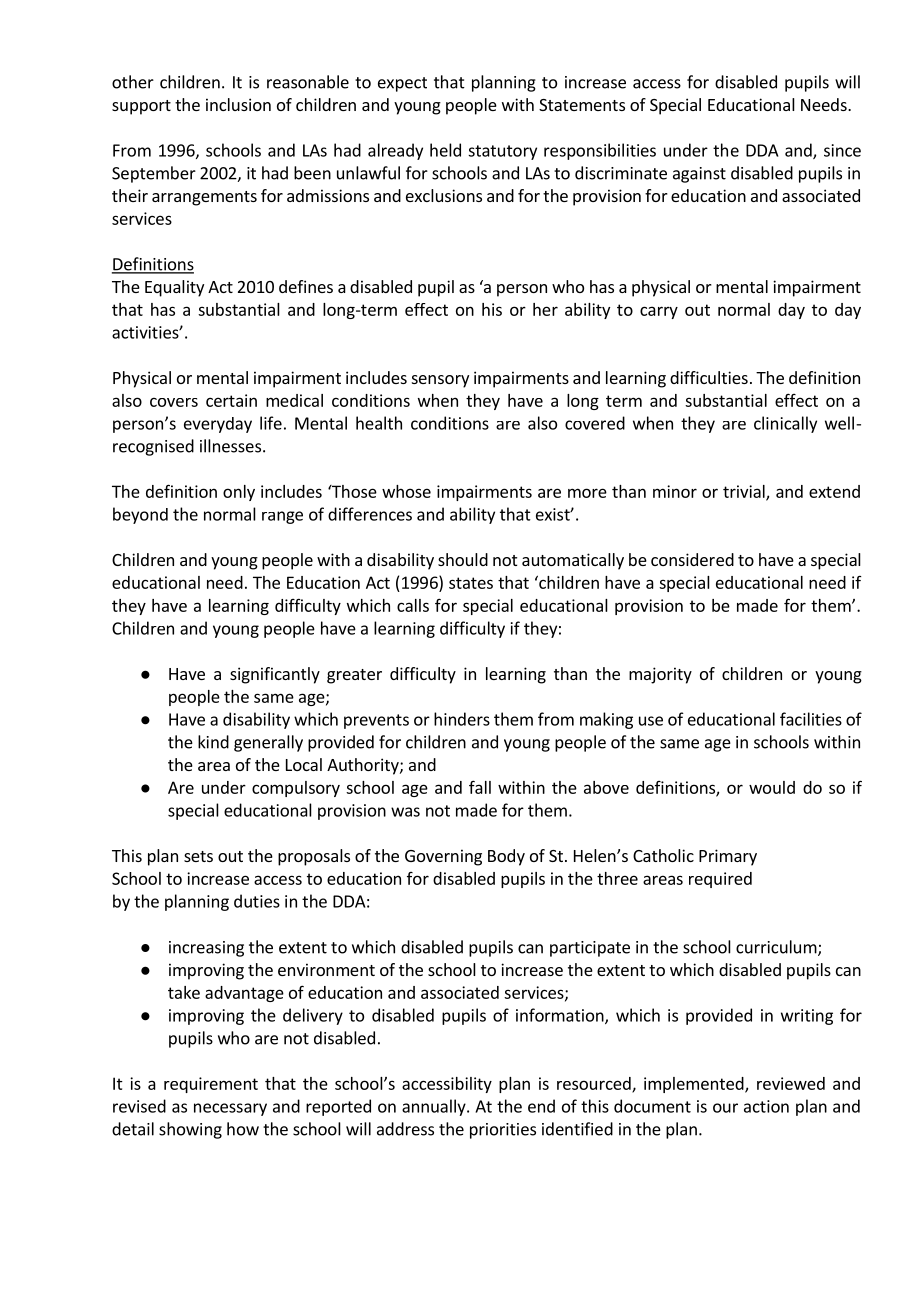 The image size is (924, 1308). I want to click on everyday, so click(218, 425).
